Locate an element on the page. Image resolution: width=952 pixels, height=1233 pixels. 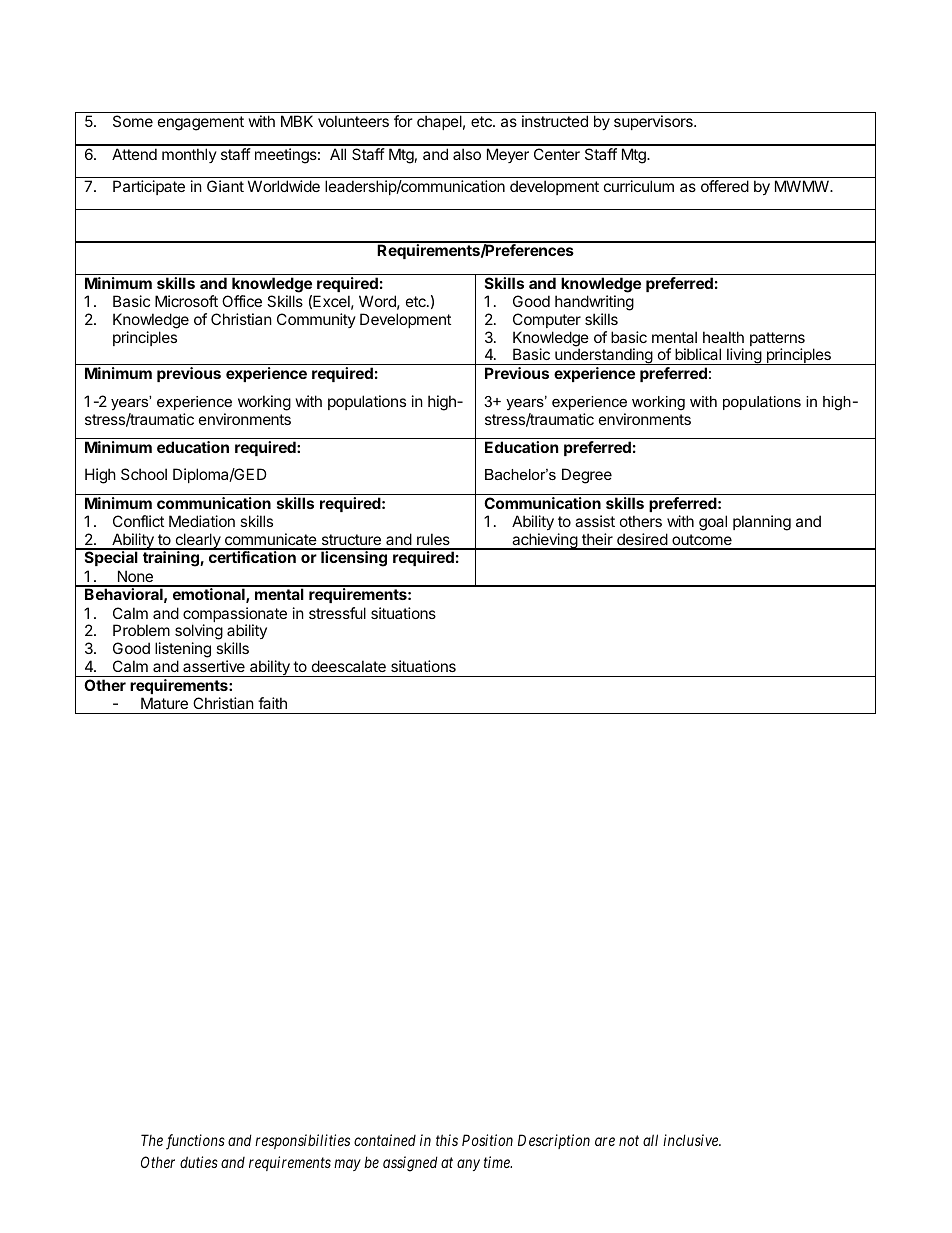
deescalate is located at coordinates (349, 666).
